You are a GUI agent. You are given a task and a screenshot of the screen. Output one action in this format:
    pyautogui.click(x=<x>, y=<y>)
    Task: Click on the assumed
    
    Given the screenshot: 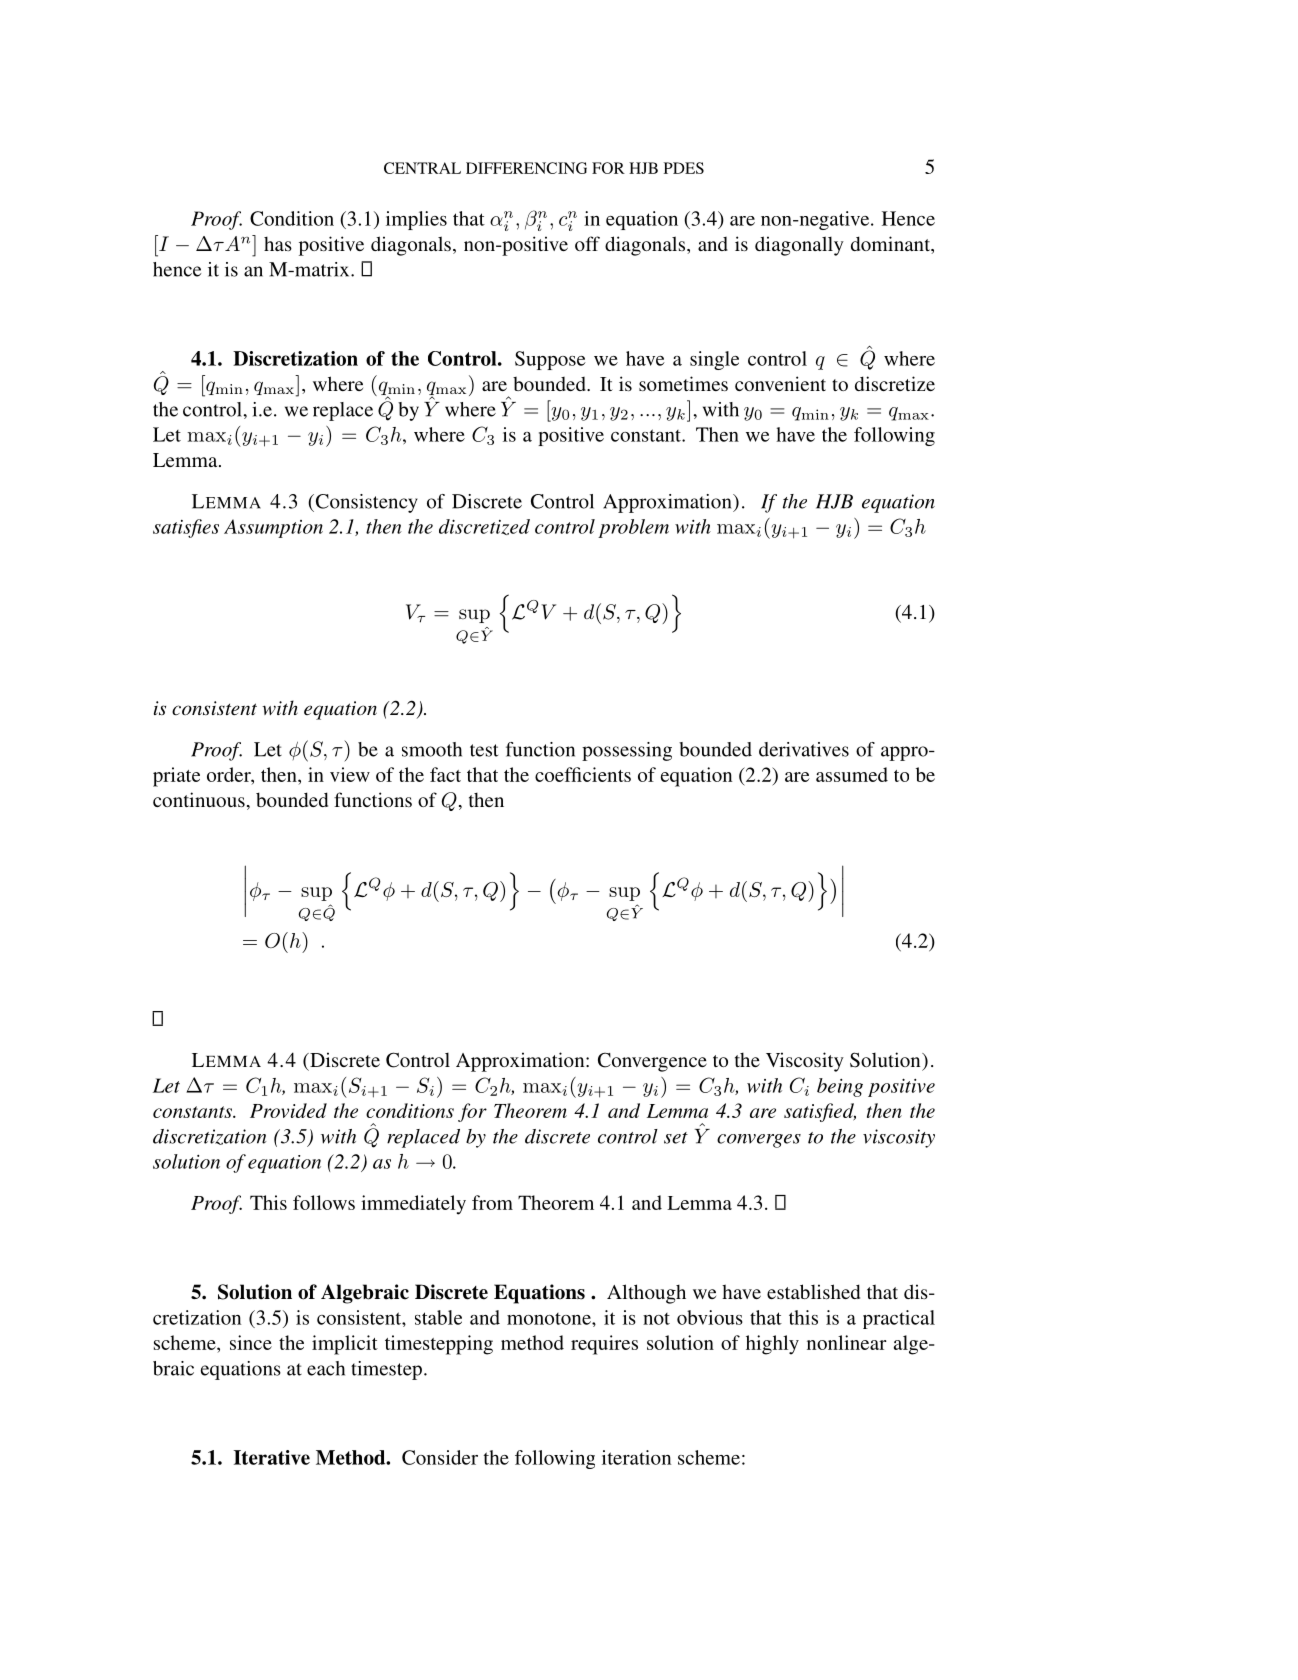 What is the action you would take?
    pyautogui.click(x=852, y=774)
